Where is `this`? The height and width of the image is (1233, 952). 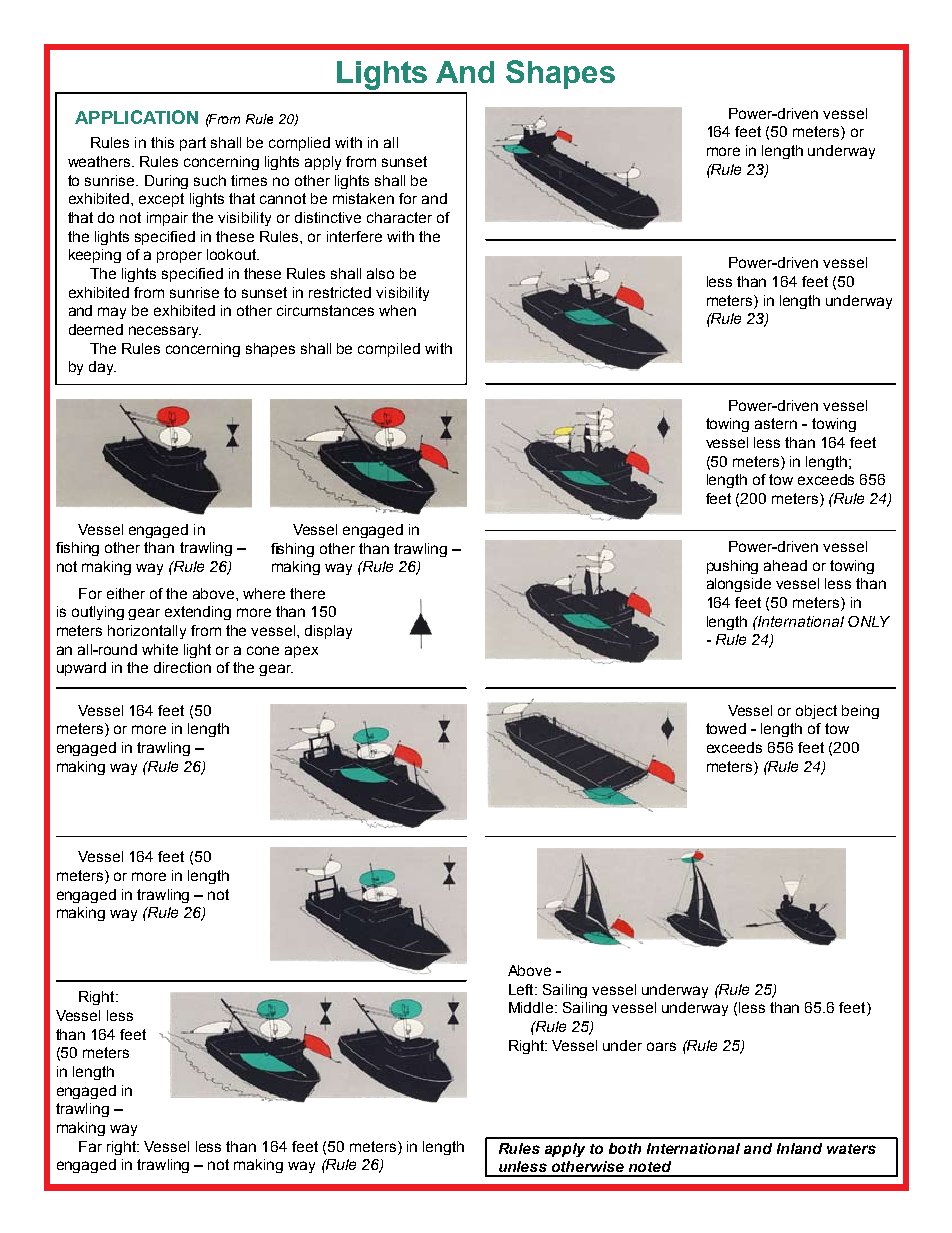
this is located at coordinates (162, 142).
